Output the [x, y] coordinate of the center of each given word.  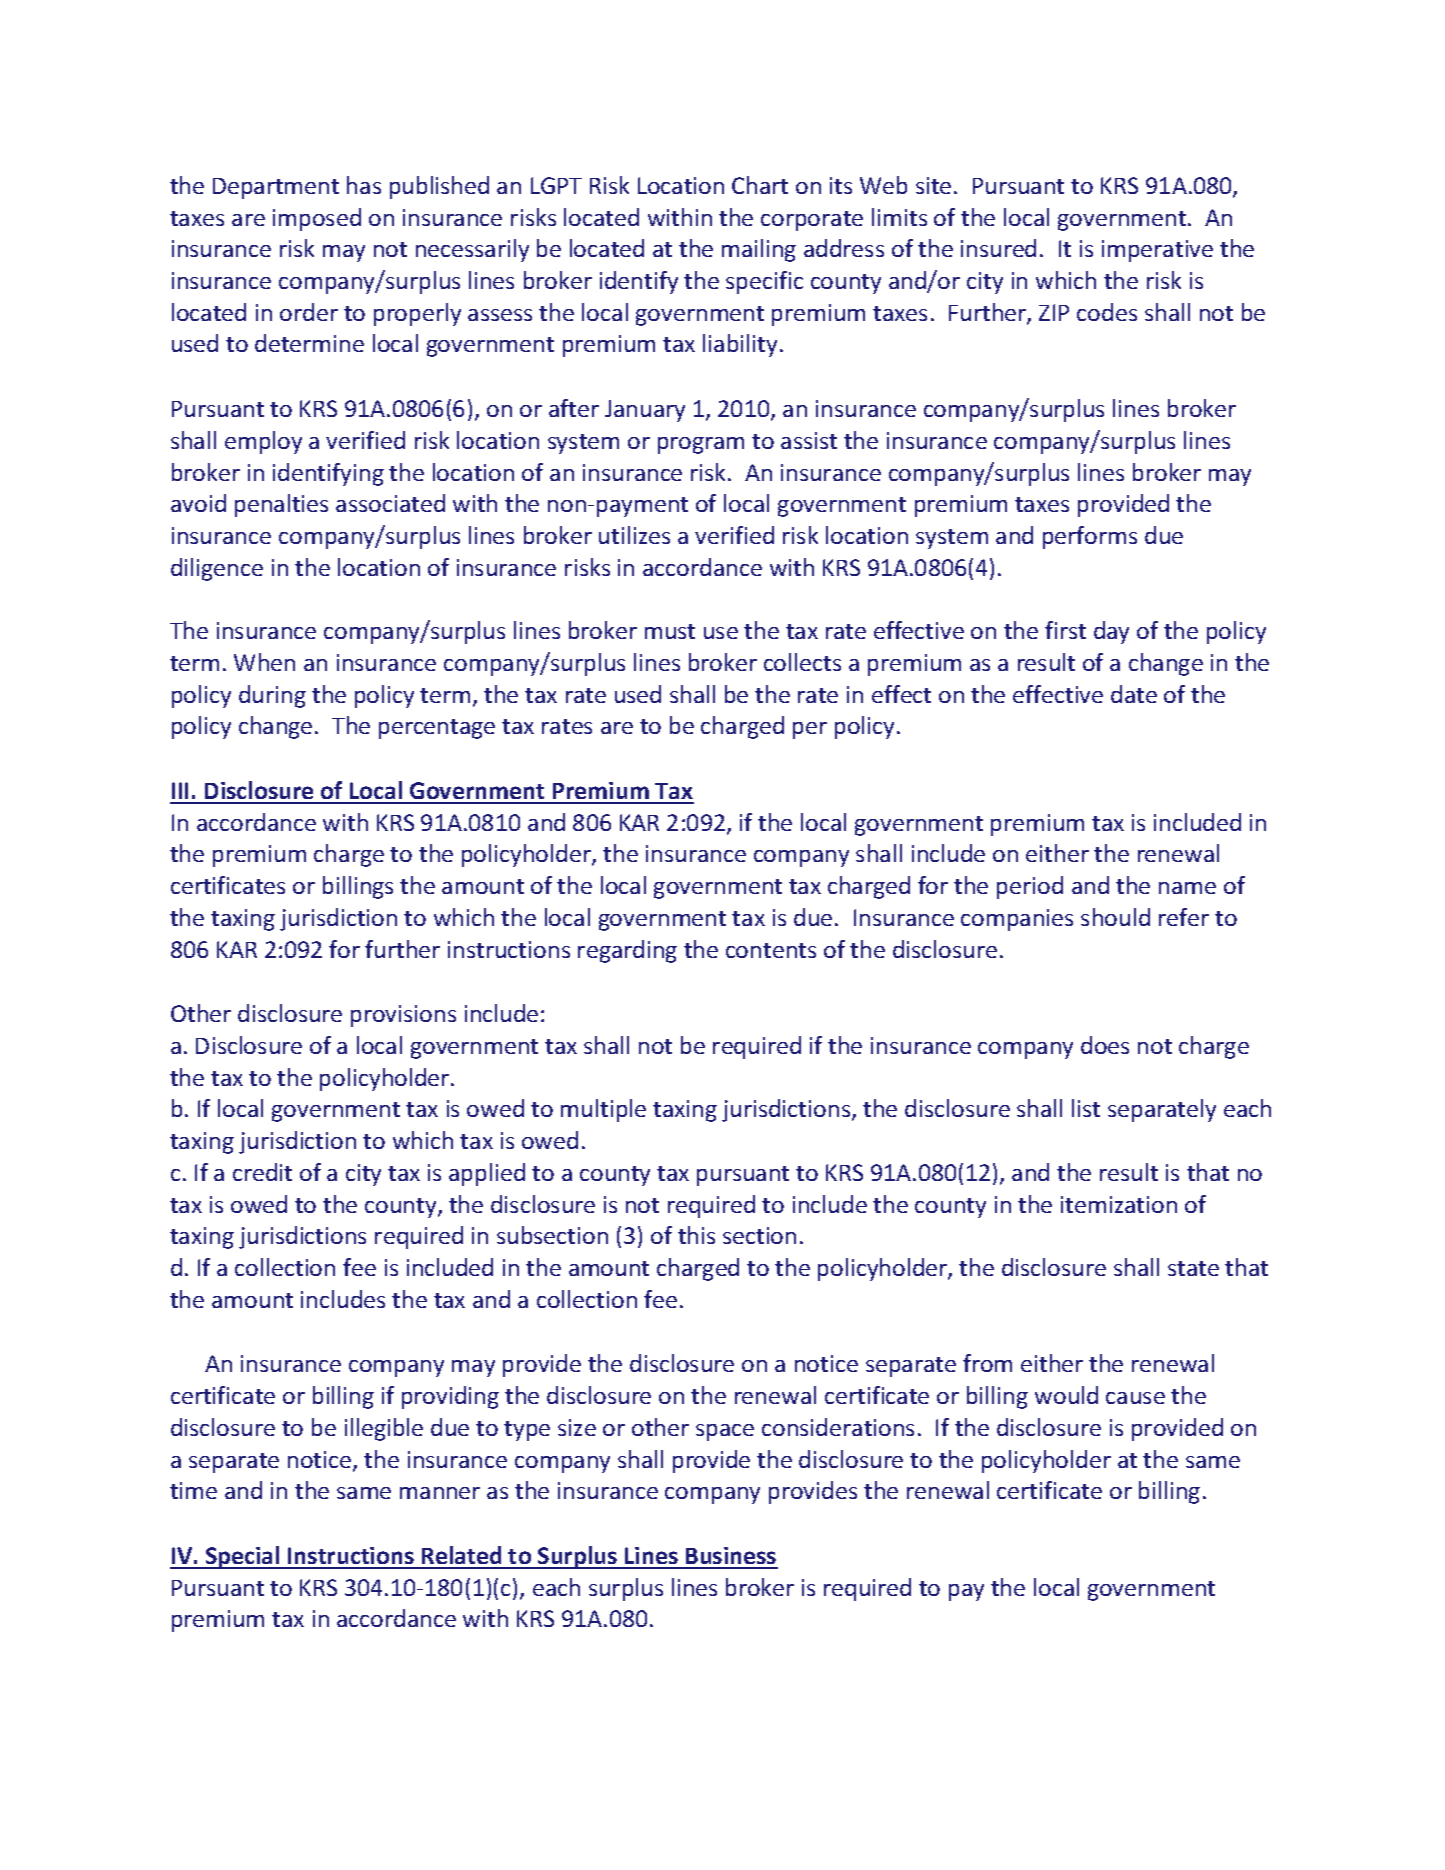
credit [262, 1172]
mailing [759, 250]
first [1065, 630]
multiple [603, 1110]
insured [998, 248]
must [670, 631]
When [264, 662]
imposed [317, 219]
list [1086, 1108]
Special [243, 1557]
